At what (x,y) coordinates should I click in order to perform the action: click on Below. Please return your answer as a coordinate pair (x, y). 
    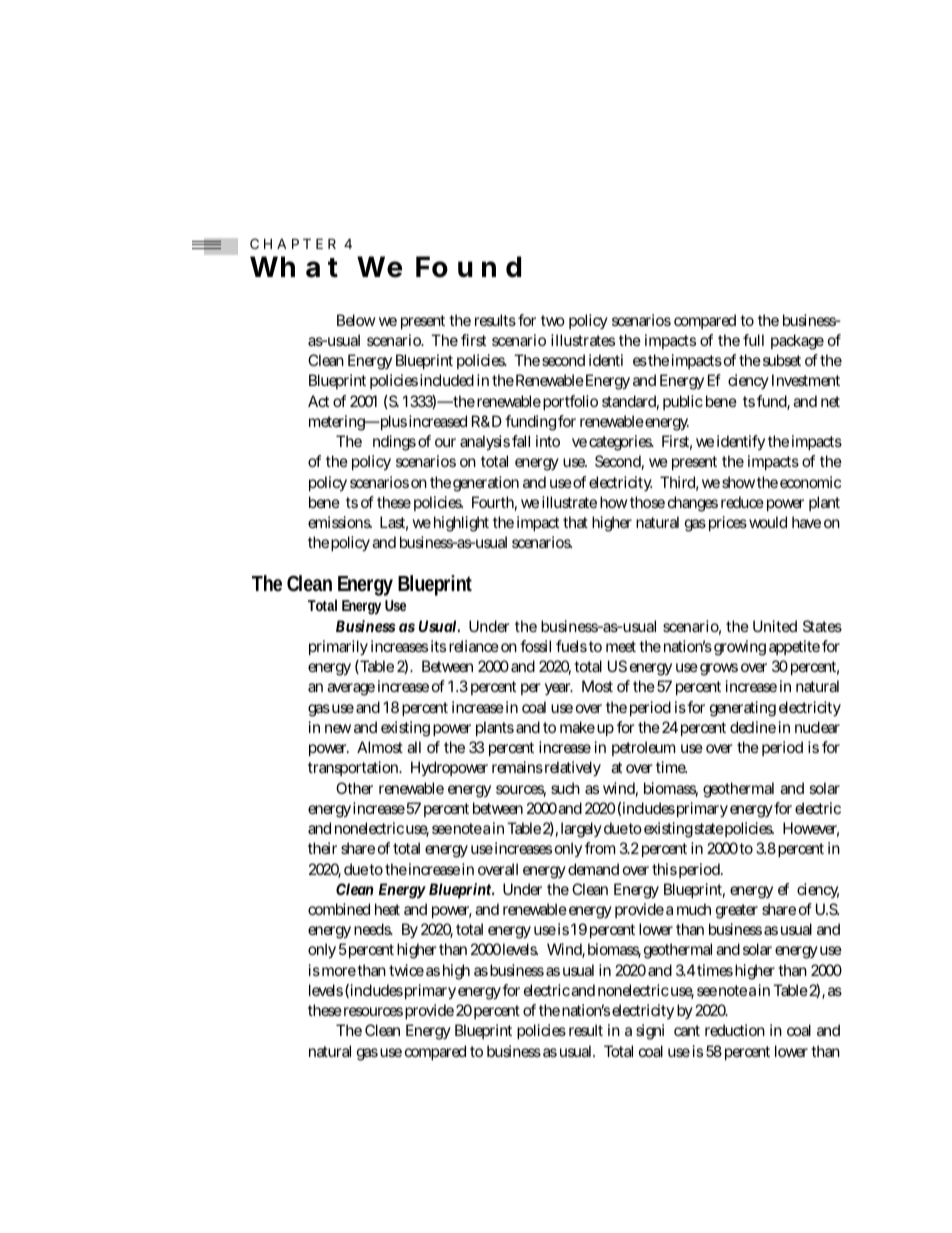
    Looking at the image, I should click on (356, 320).
